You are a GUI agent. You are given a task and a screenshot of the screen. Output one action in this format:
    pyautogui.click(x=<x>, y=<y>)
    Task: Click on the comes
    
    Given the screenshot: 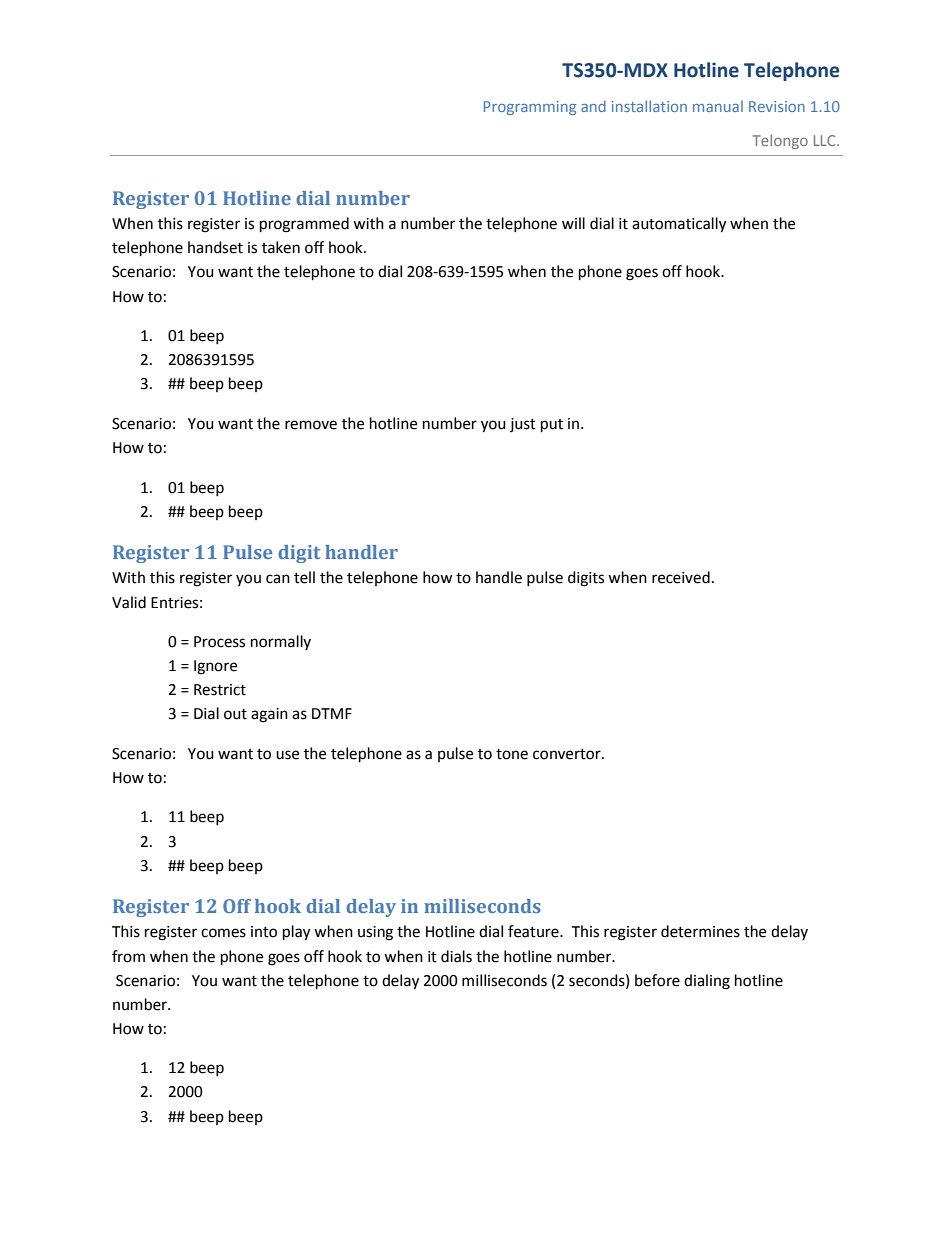 What is the action you would take?
    pyautogui.click(x=223, y=933)
